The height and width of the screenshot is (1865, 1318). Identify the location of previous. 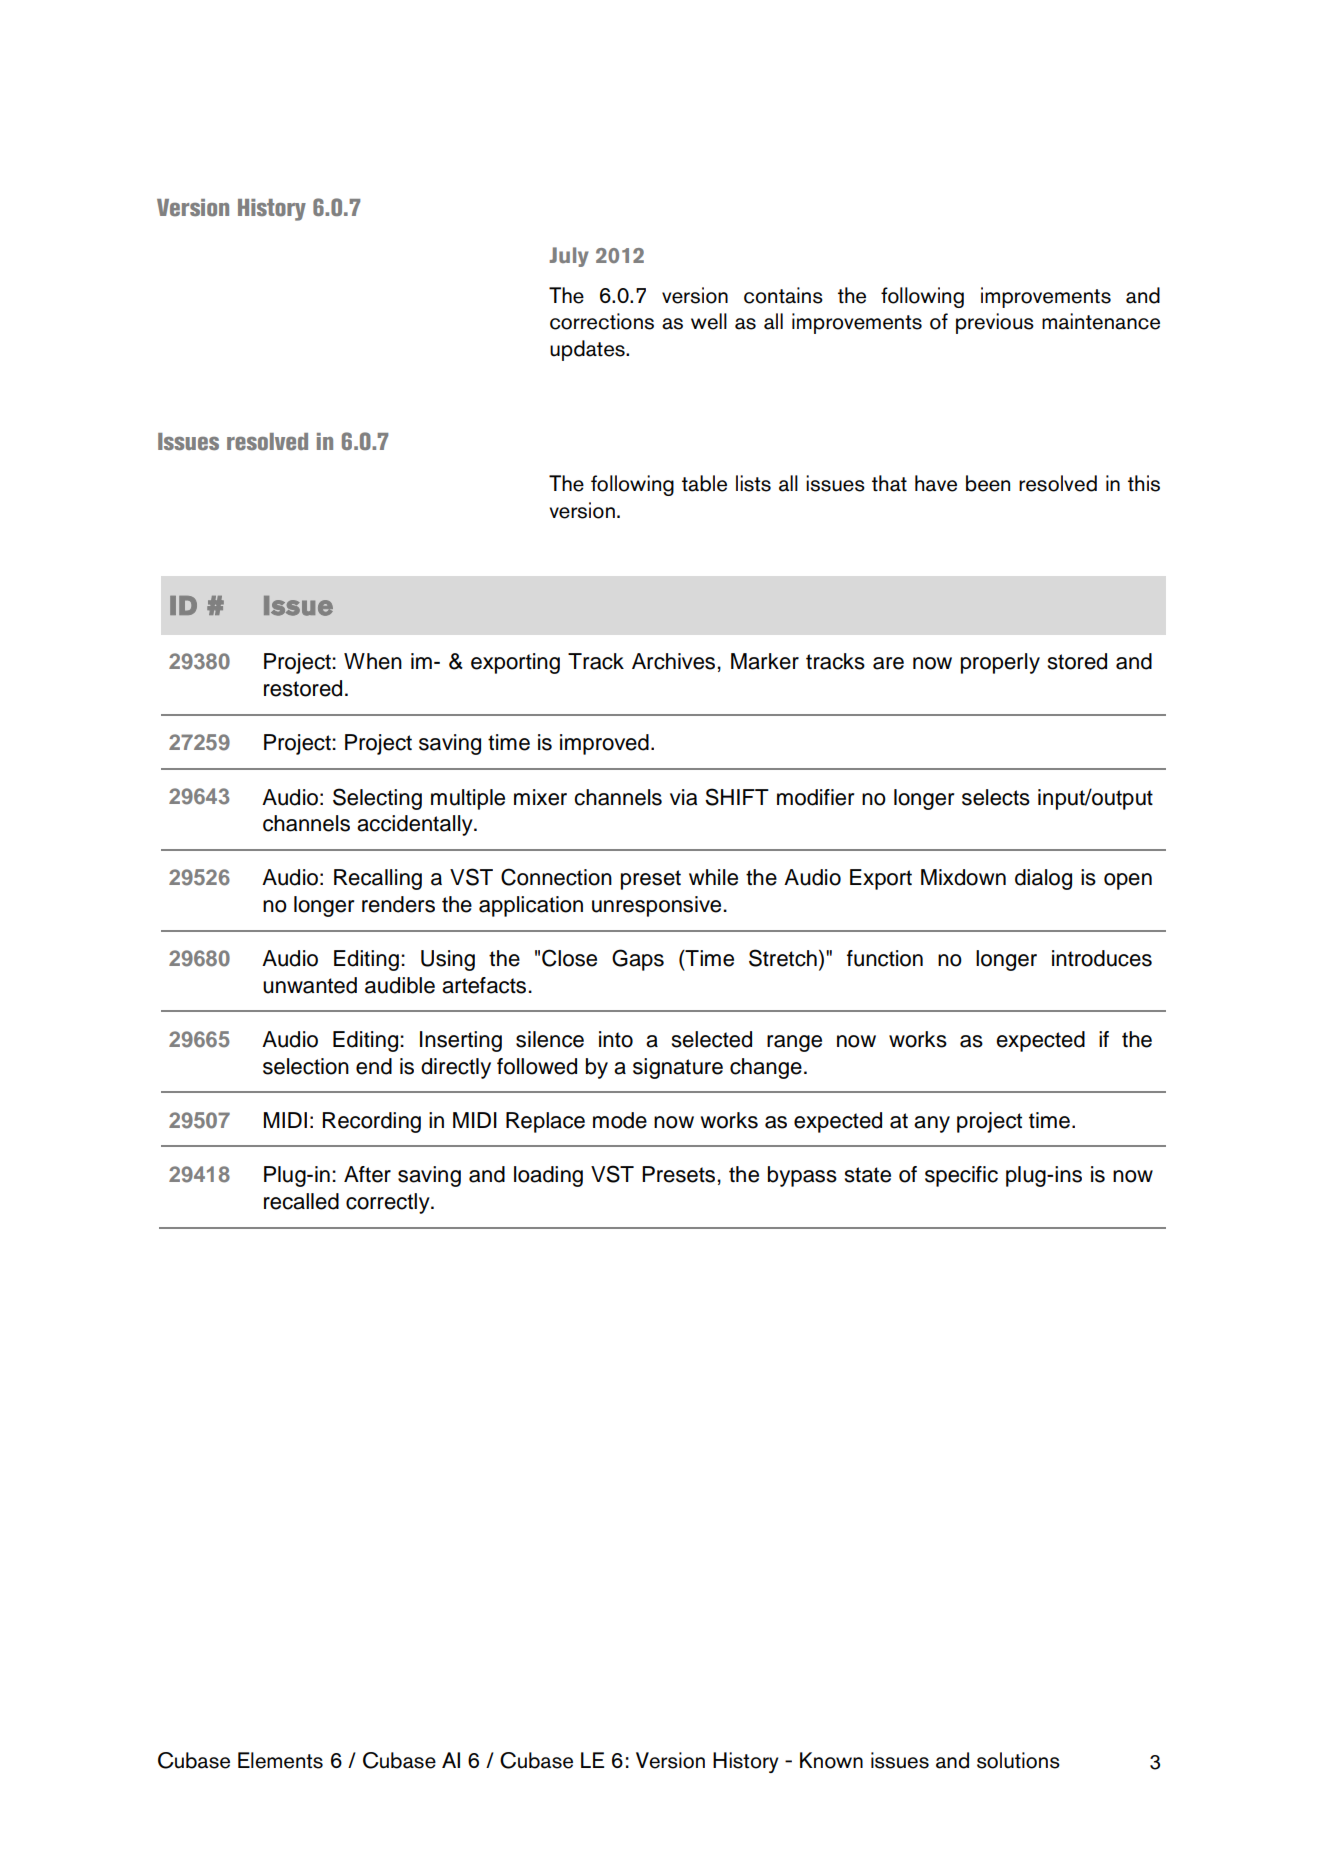
(995, 323).
